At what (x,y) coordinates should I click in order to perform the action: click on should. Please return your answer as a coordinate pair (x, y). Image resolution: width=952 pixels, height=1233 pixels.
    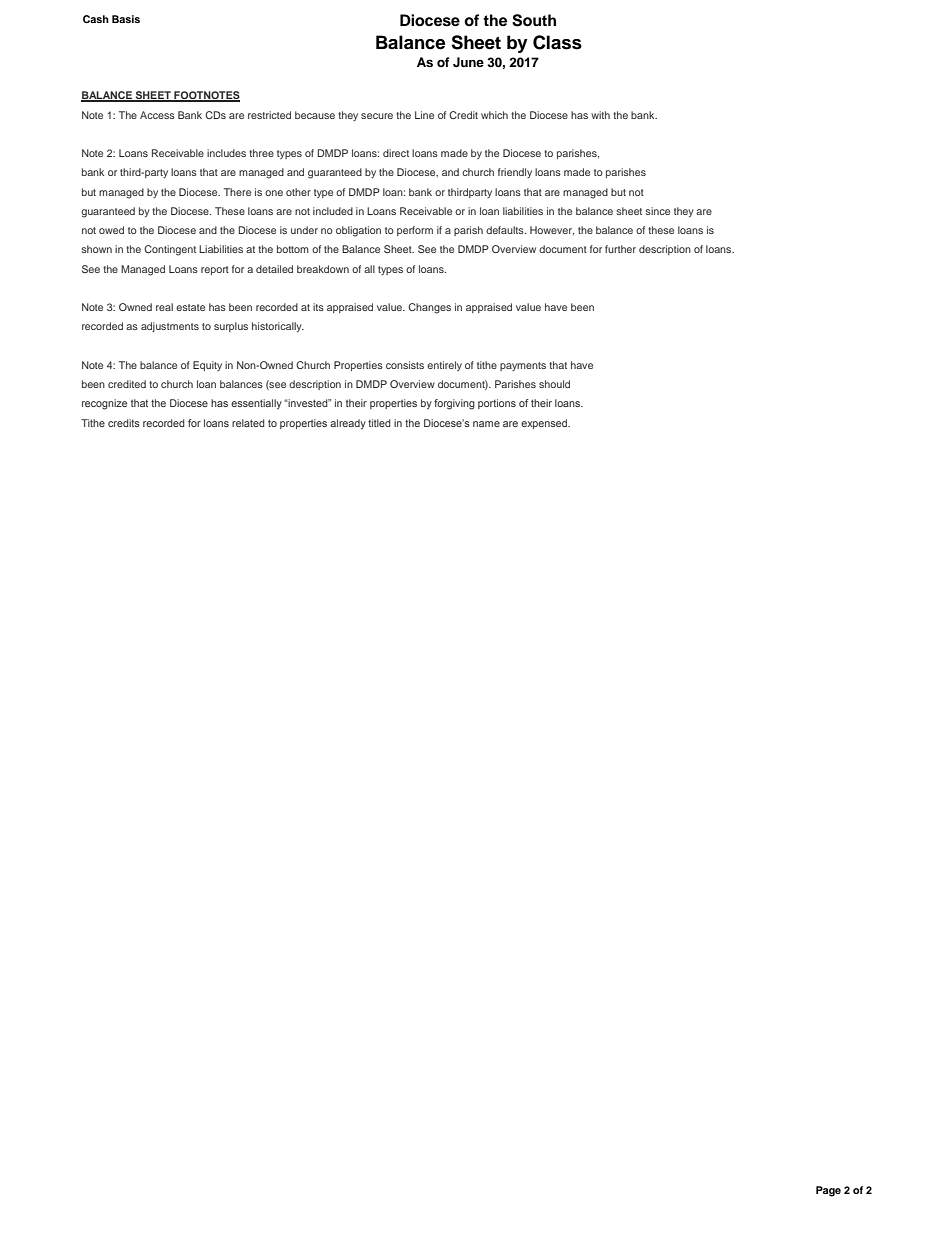
    Looking at the image, I should click on (554, 384).
